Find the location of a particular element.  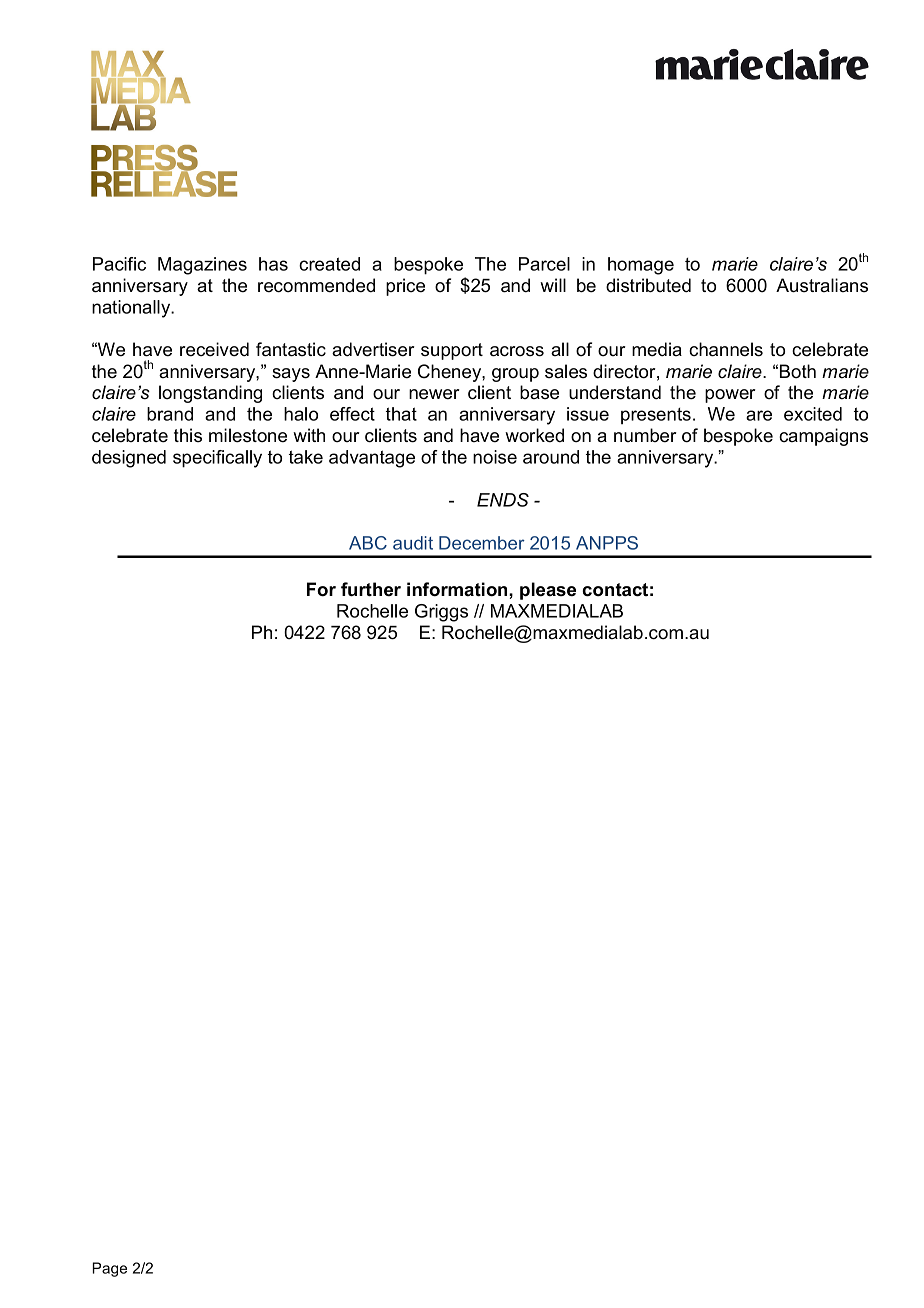

Australians is located at coordinates (822, 285).
